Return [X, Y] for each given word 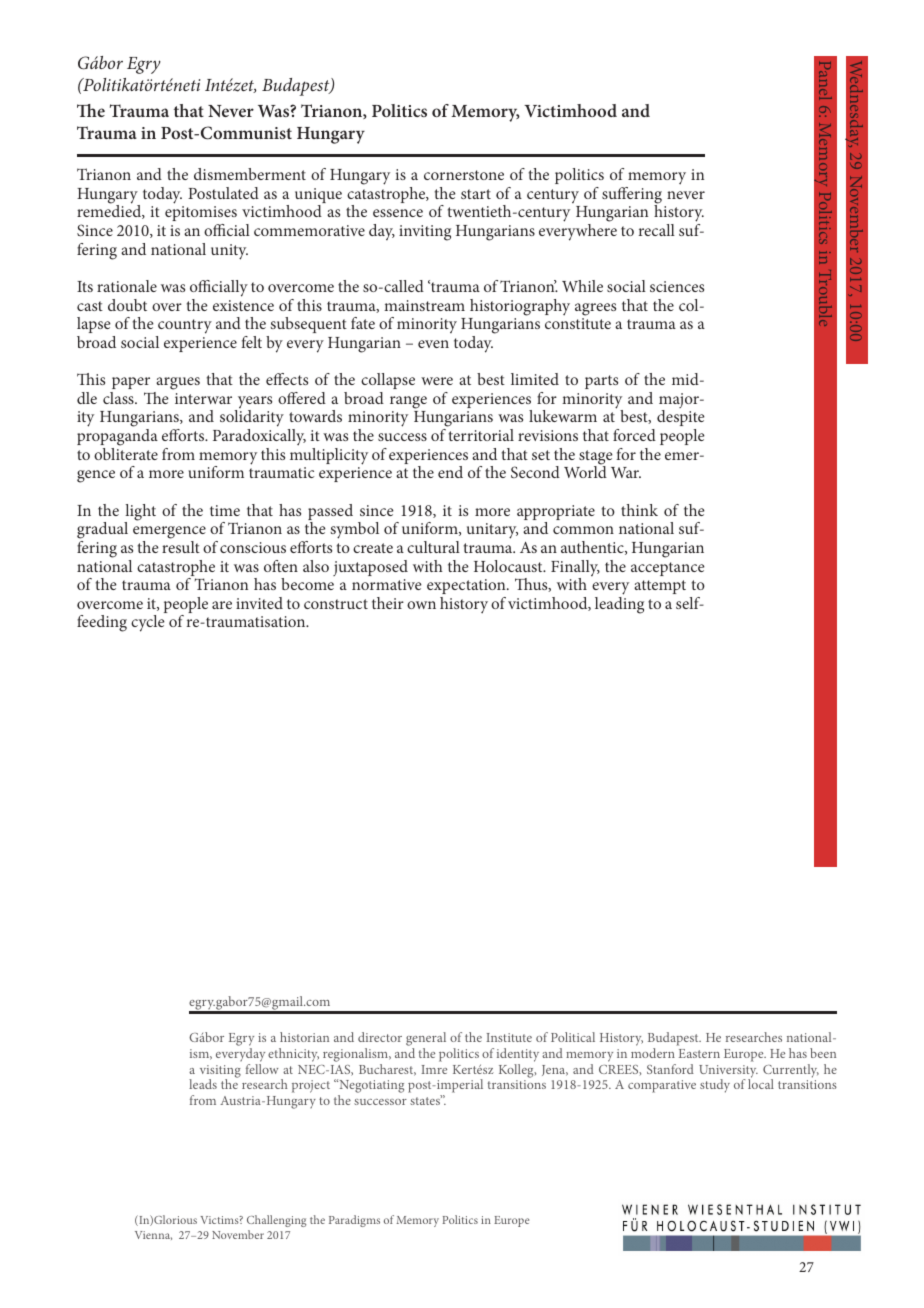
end [450, 472]
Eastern [699, 1053]
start [476, 194]
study [715, 1086]
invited [259, 603]
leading [619, 605]
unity [229, 252]
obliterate [126, 454]
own [421, 605]
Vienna [153, 1235]
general [426, 1040]
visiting [220, 1072]
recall [657, 230]
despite [681, 418]
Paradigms [354, 1221]
